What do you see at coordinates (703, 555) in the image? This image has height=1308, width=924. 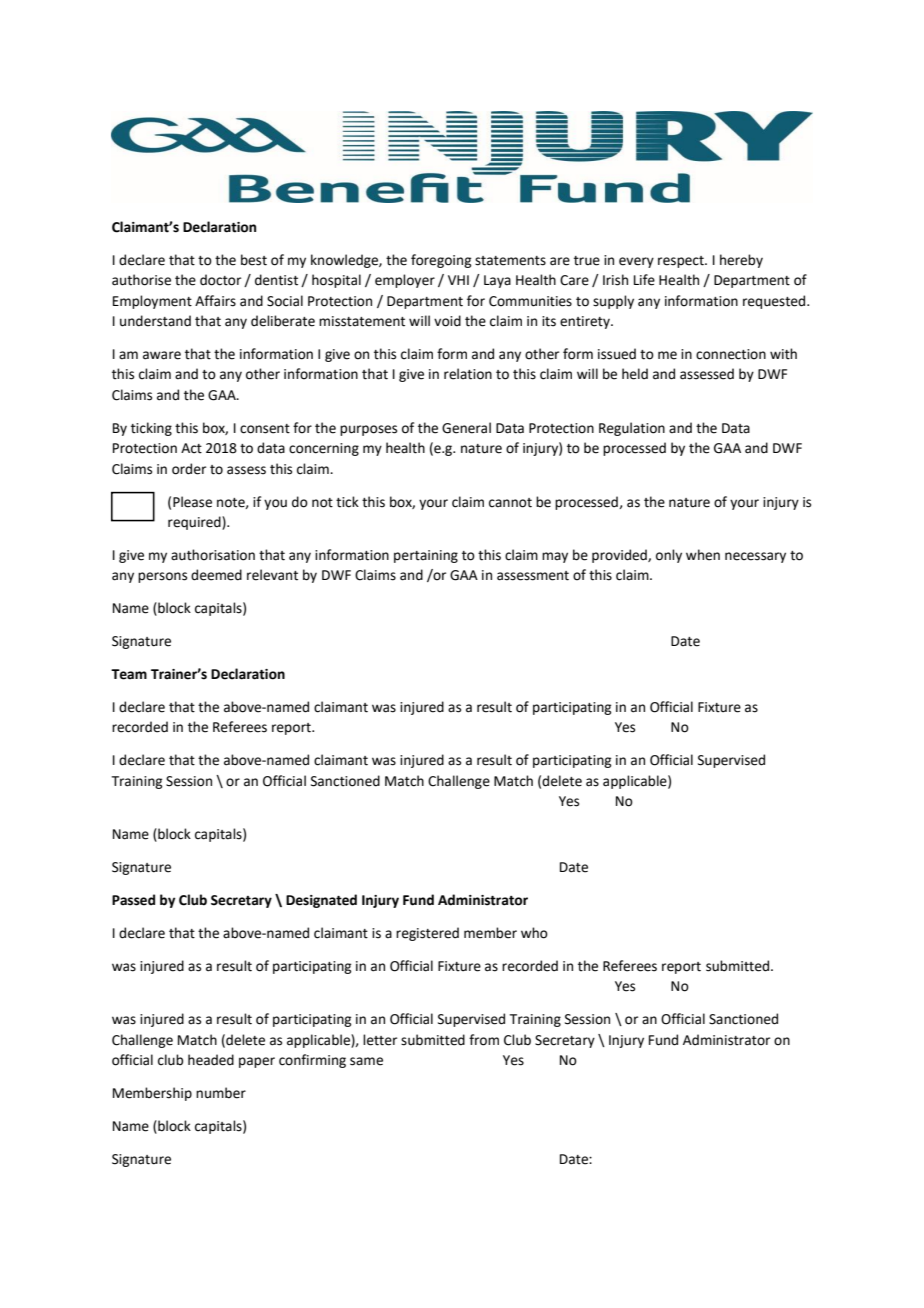 I see `when` at bounding box center [703, 555].
